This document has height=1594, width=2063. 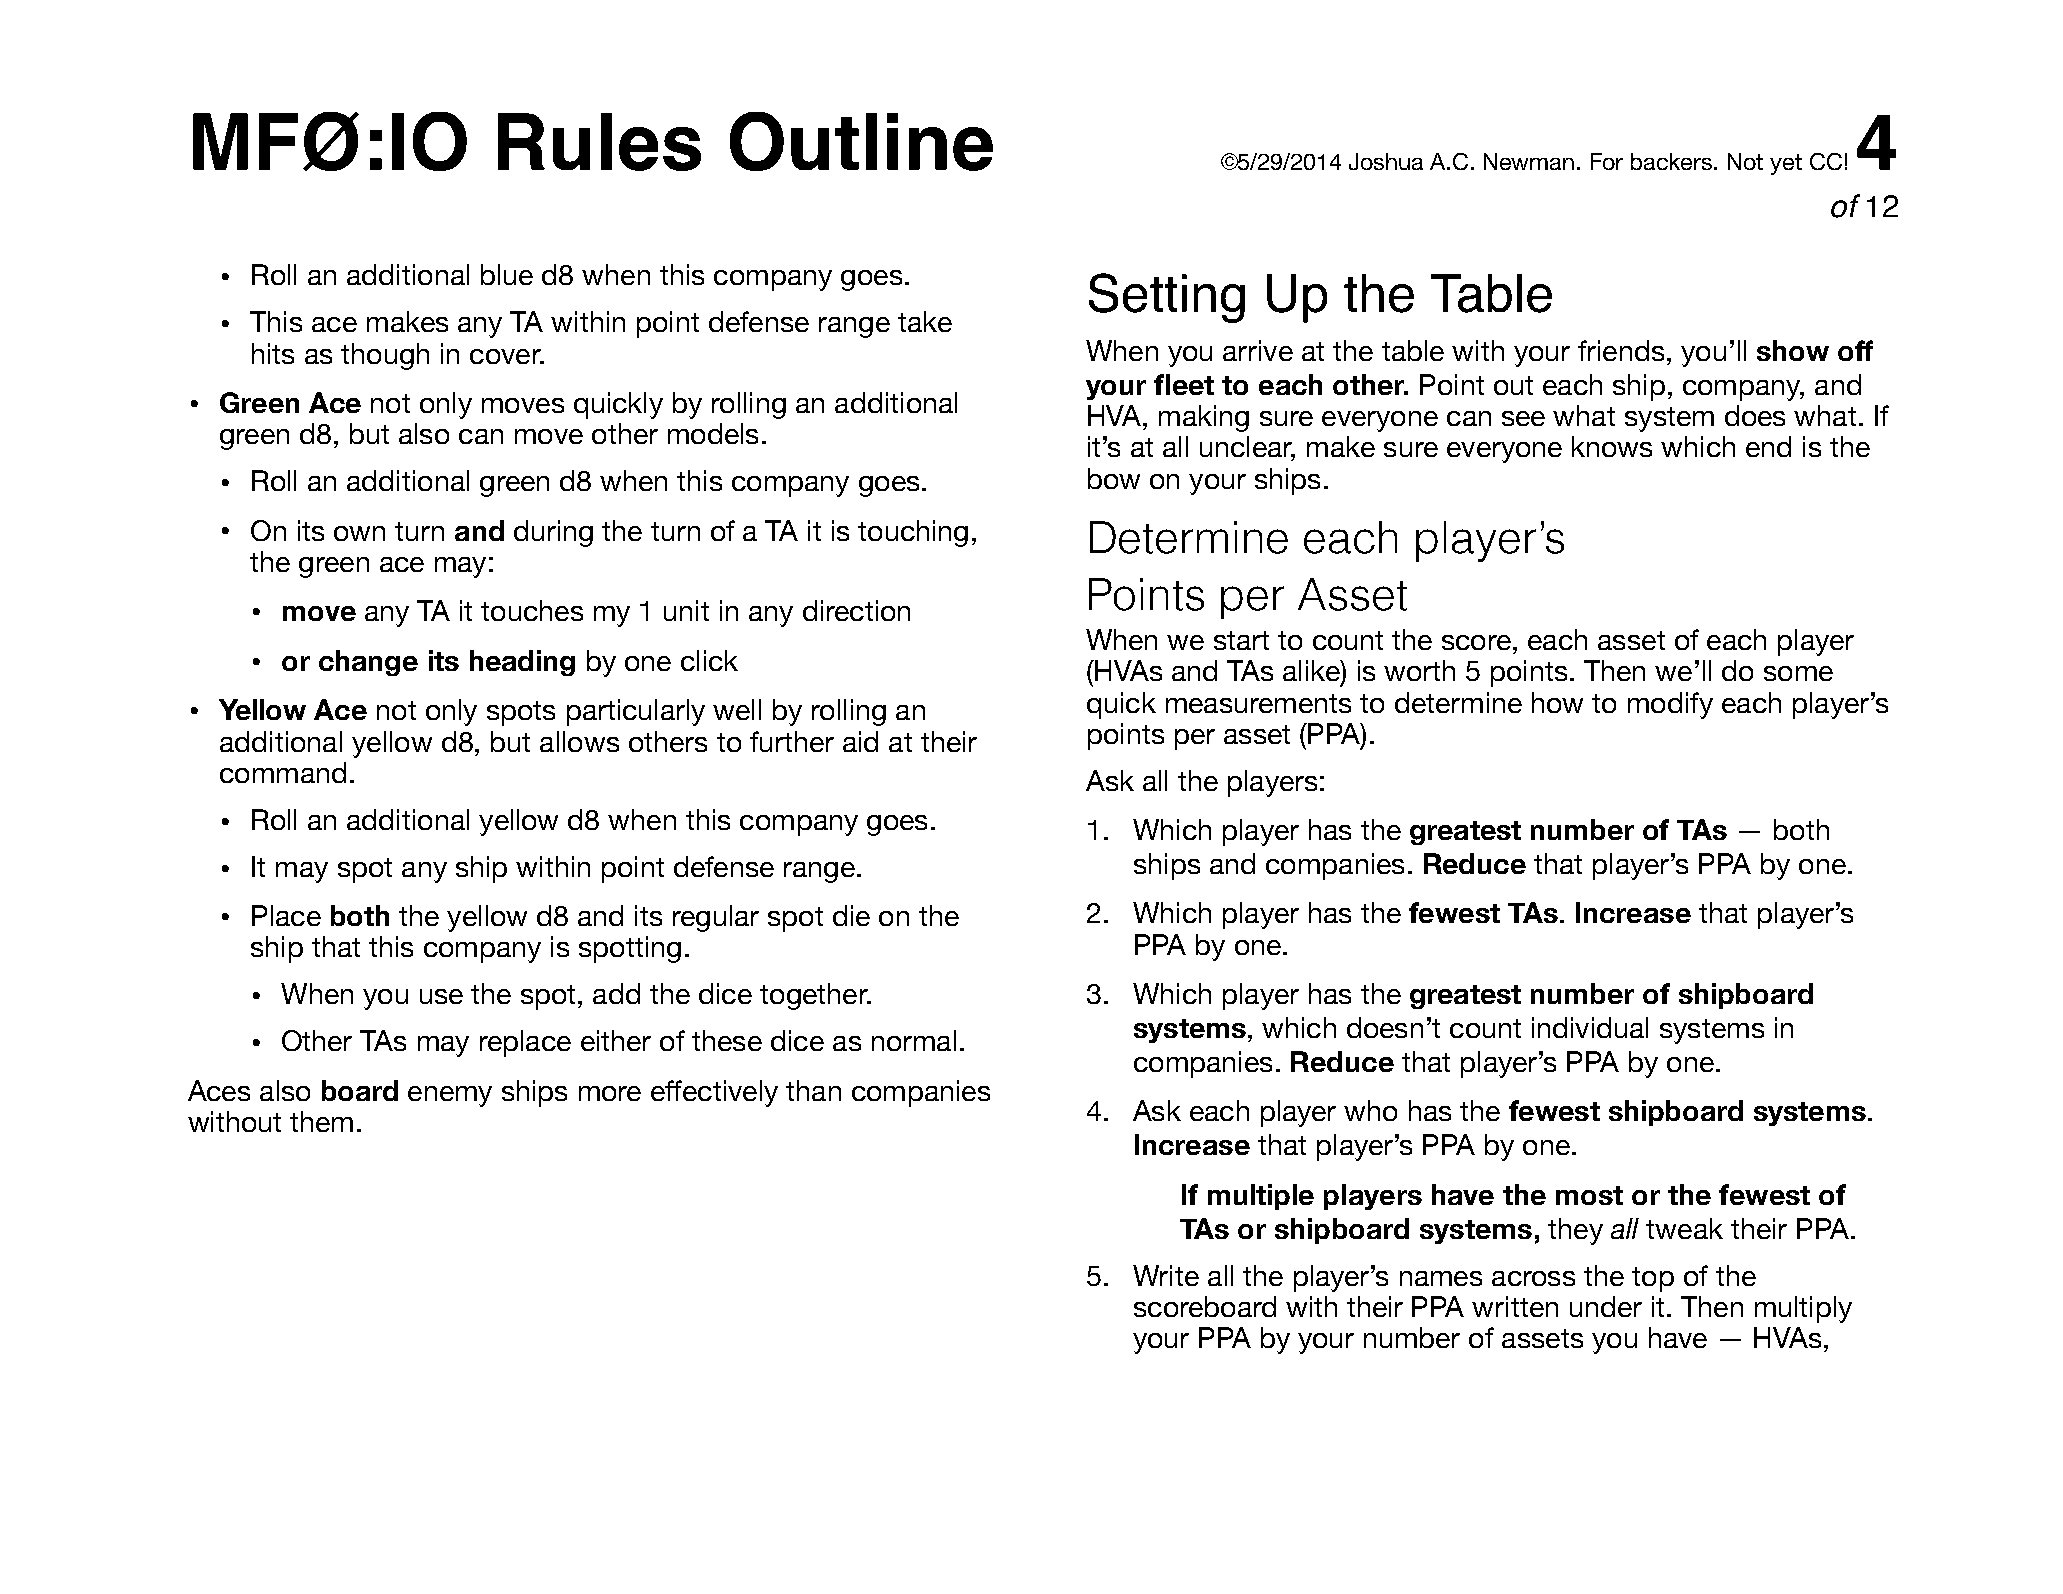 I want to click on individual, so click(x=1590, y=1027).
